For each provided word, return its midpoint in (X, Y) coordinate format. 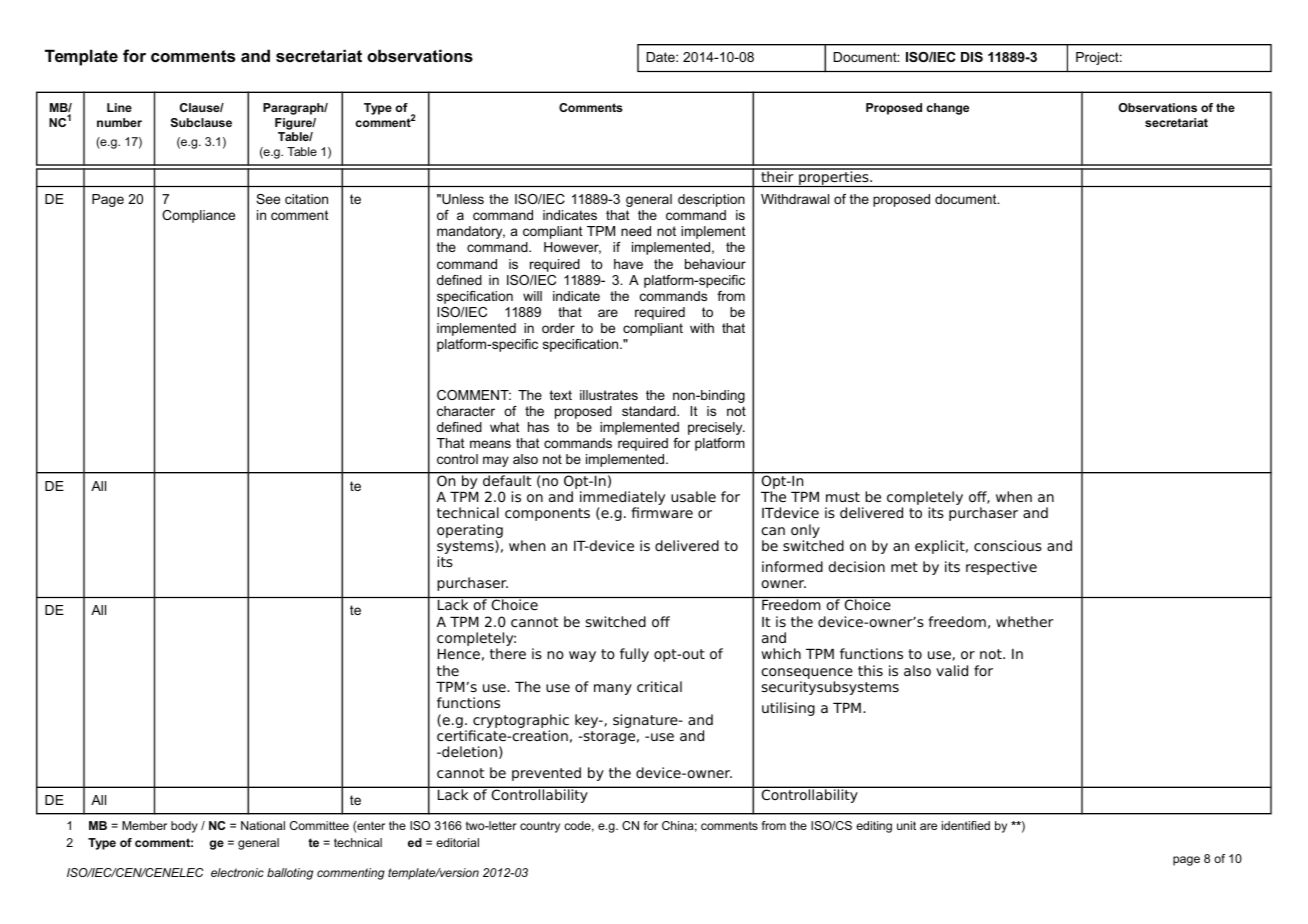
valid (952, 670)
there (508, 653)
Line (119, 107)
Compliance (198, 216)
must (843, 497)
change (948, 109)
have (628, 264)
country (540, 827)
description (711, 200)
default (507, 479)
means (490, 444)
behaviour (715, 264)
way (582, 656)
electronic (237, 872)
